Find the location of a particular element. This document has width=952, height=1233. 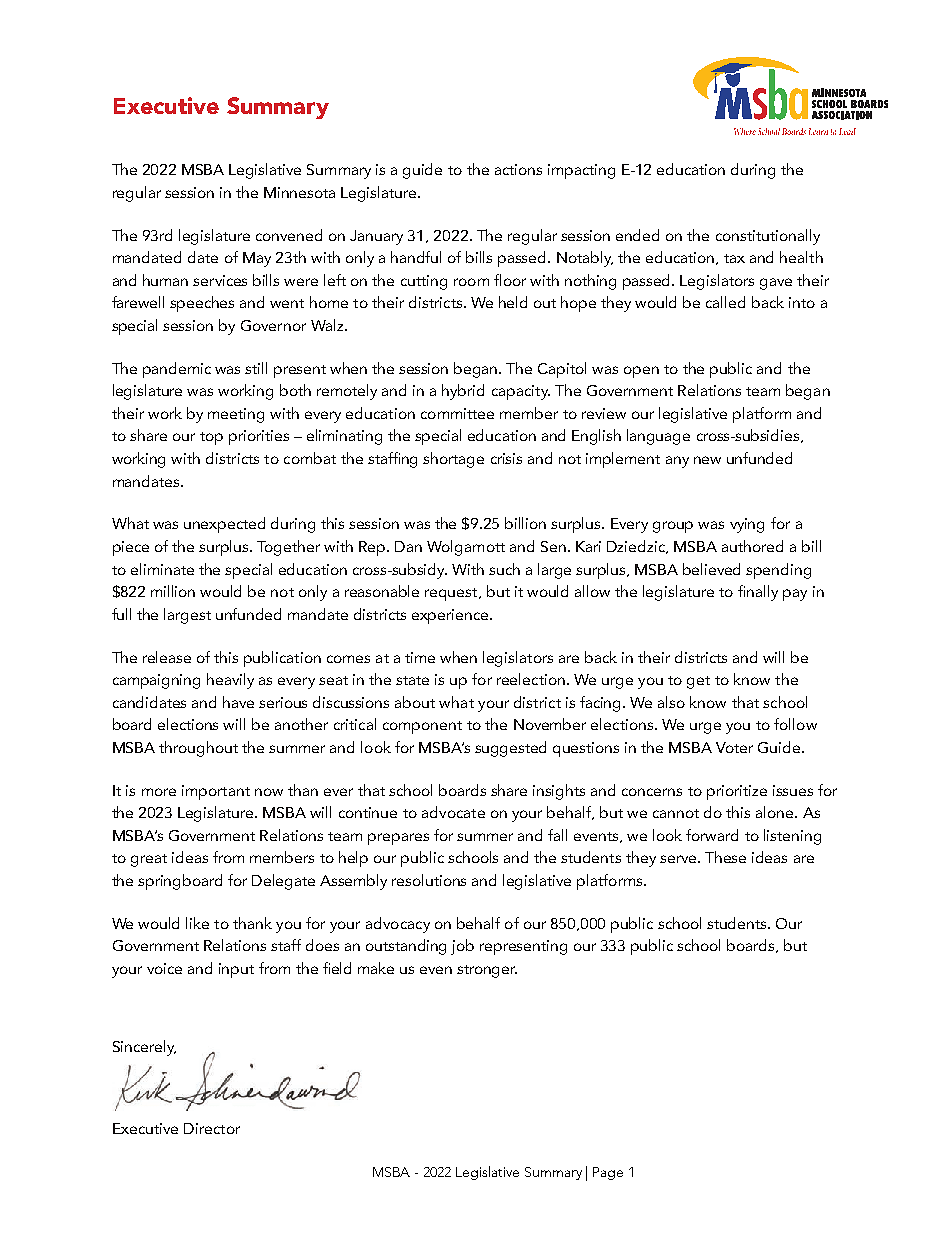

Minnesota is located at coordinates (299, 192).
